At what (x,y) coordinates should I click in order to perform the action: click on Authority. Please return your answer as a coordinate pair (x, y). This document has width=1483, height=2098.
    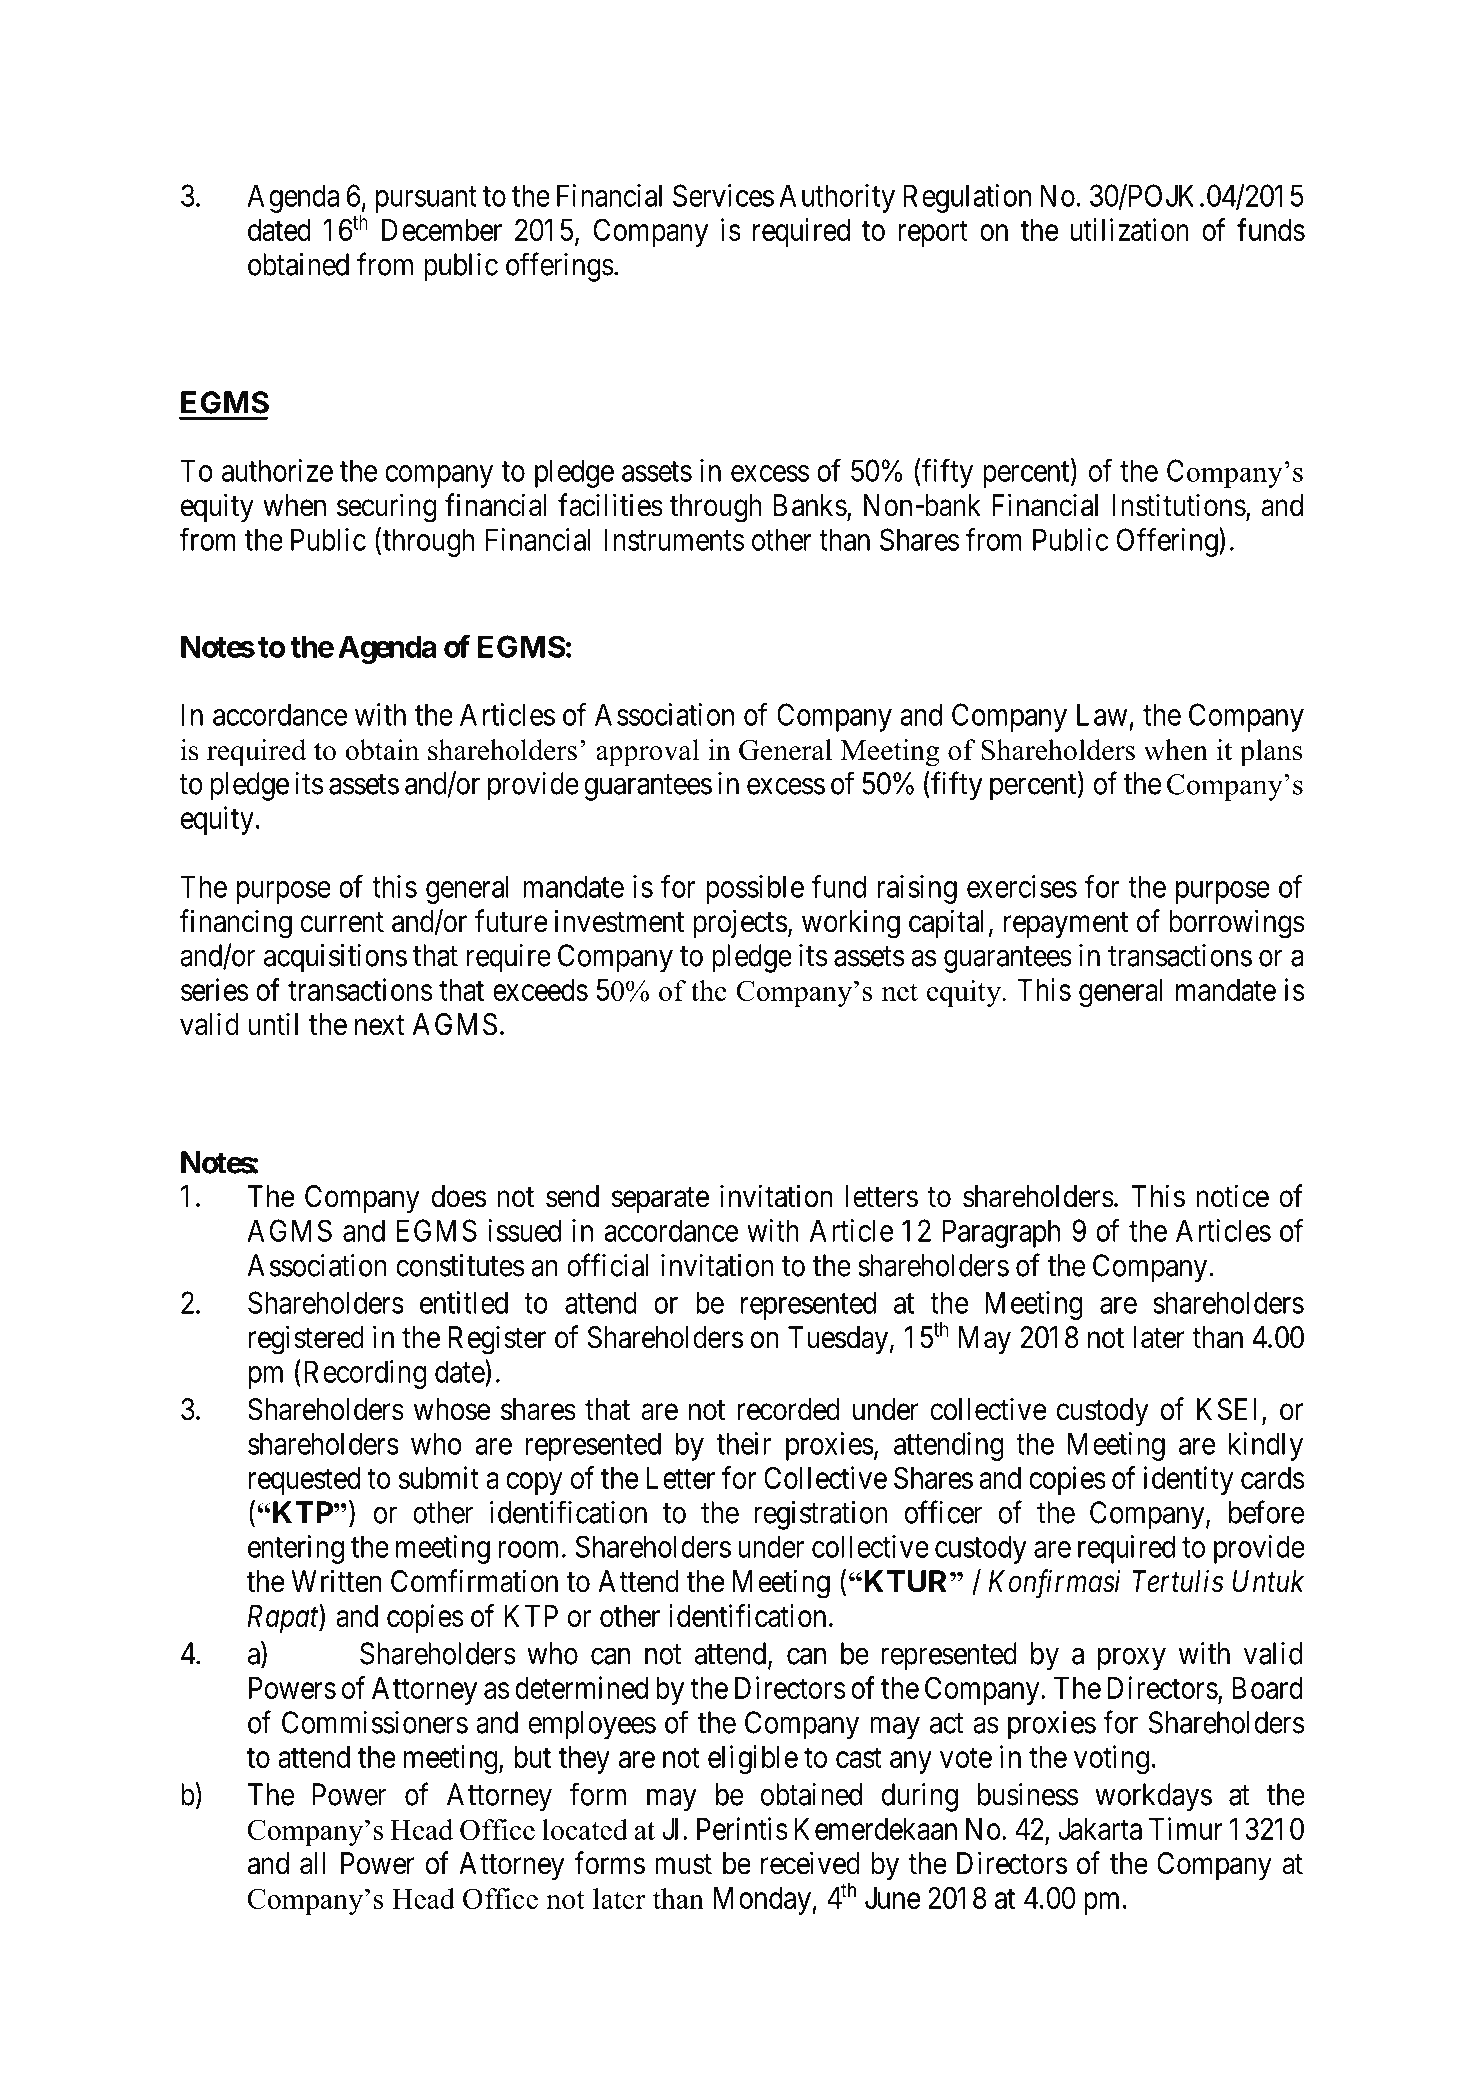
    Looking at the image, I should click on (837, 198).
